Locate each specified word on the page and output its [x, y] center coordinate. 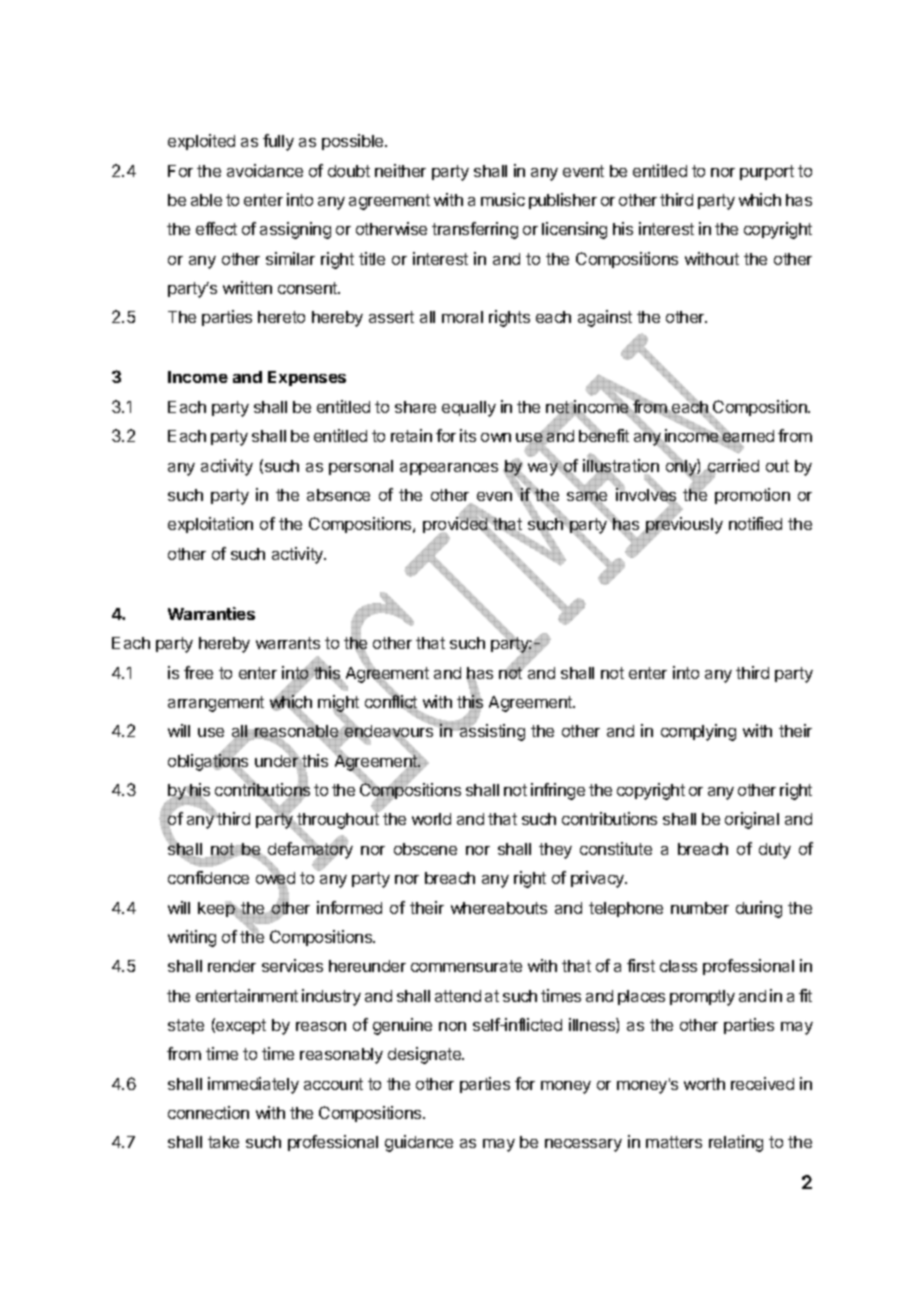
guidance [419, 1143]
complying [698, 732]
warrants [288, 643]
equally [469, 409]
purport [767, 172]
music [503, 199]
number [700, 908]
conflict [392, 702]
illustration [621, 466]
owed [275, 878]
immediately [253, 1085]
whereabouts [499, 908]
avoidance [265, 170]
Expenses [307, 378]
